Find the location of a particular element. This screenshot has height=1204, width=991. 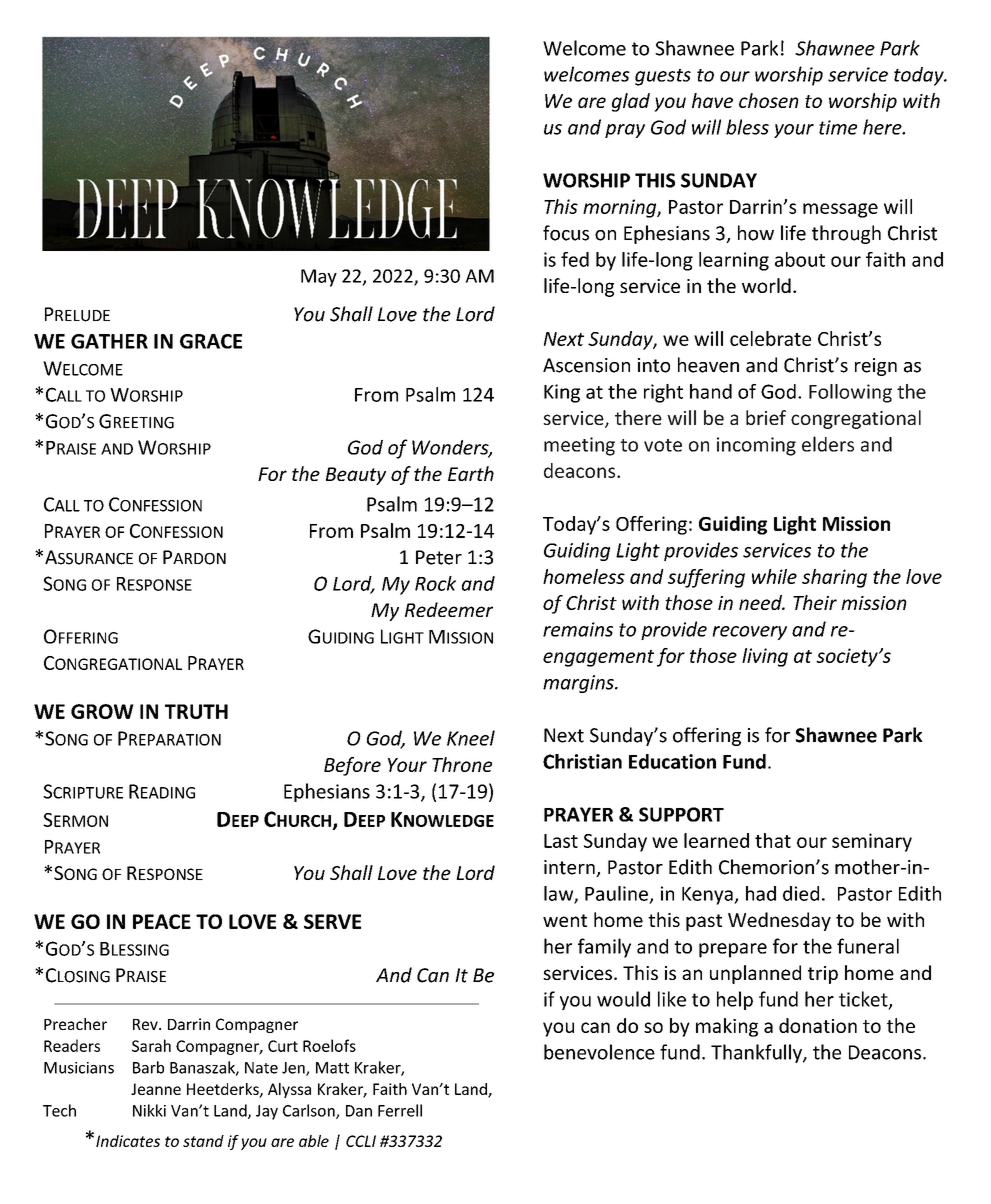

Ascension is located at coordinates (586, 365).
